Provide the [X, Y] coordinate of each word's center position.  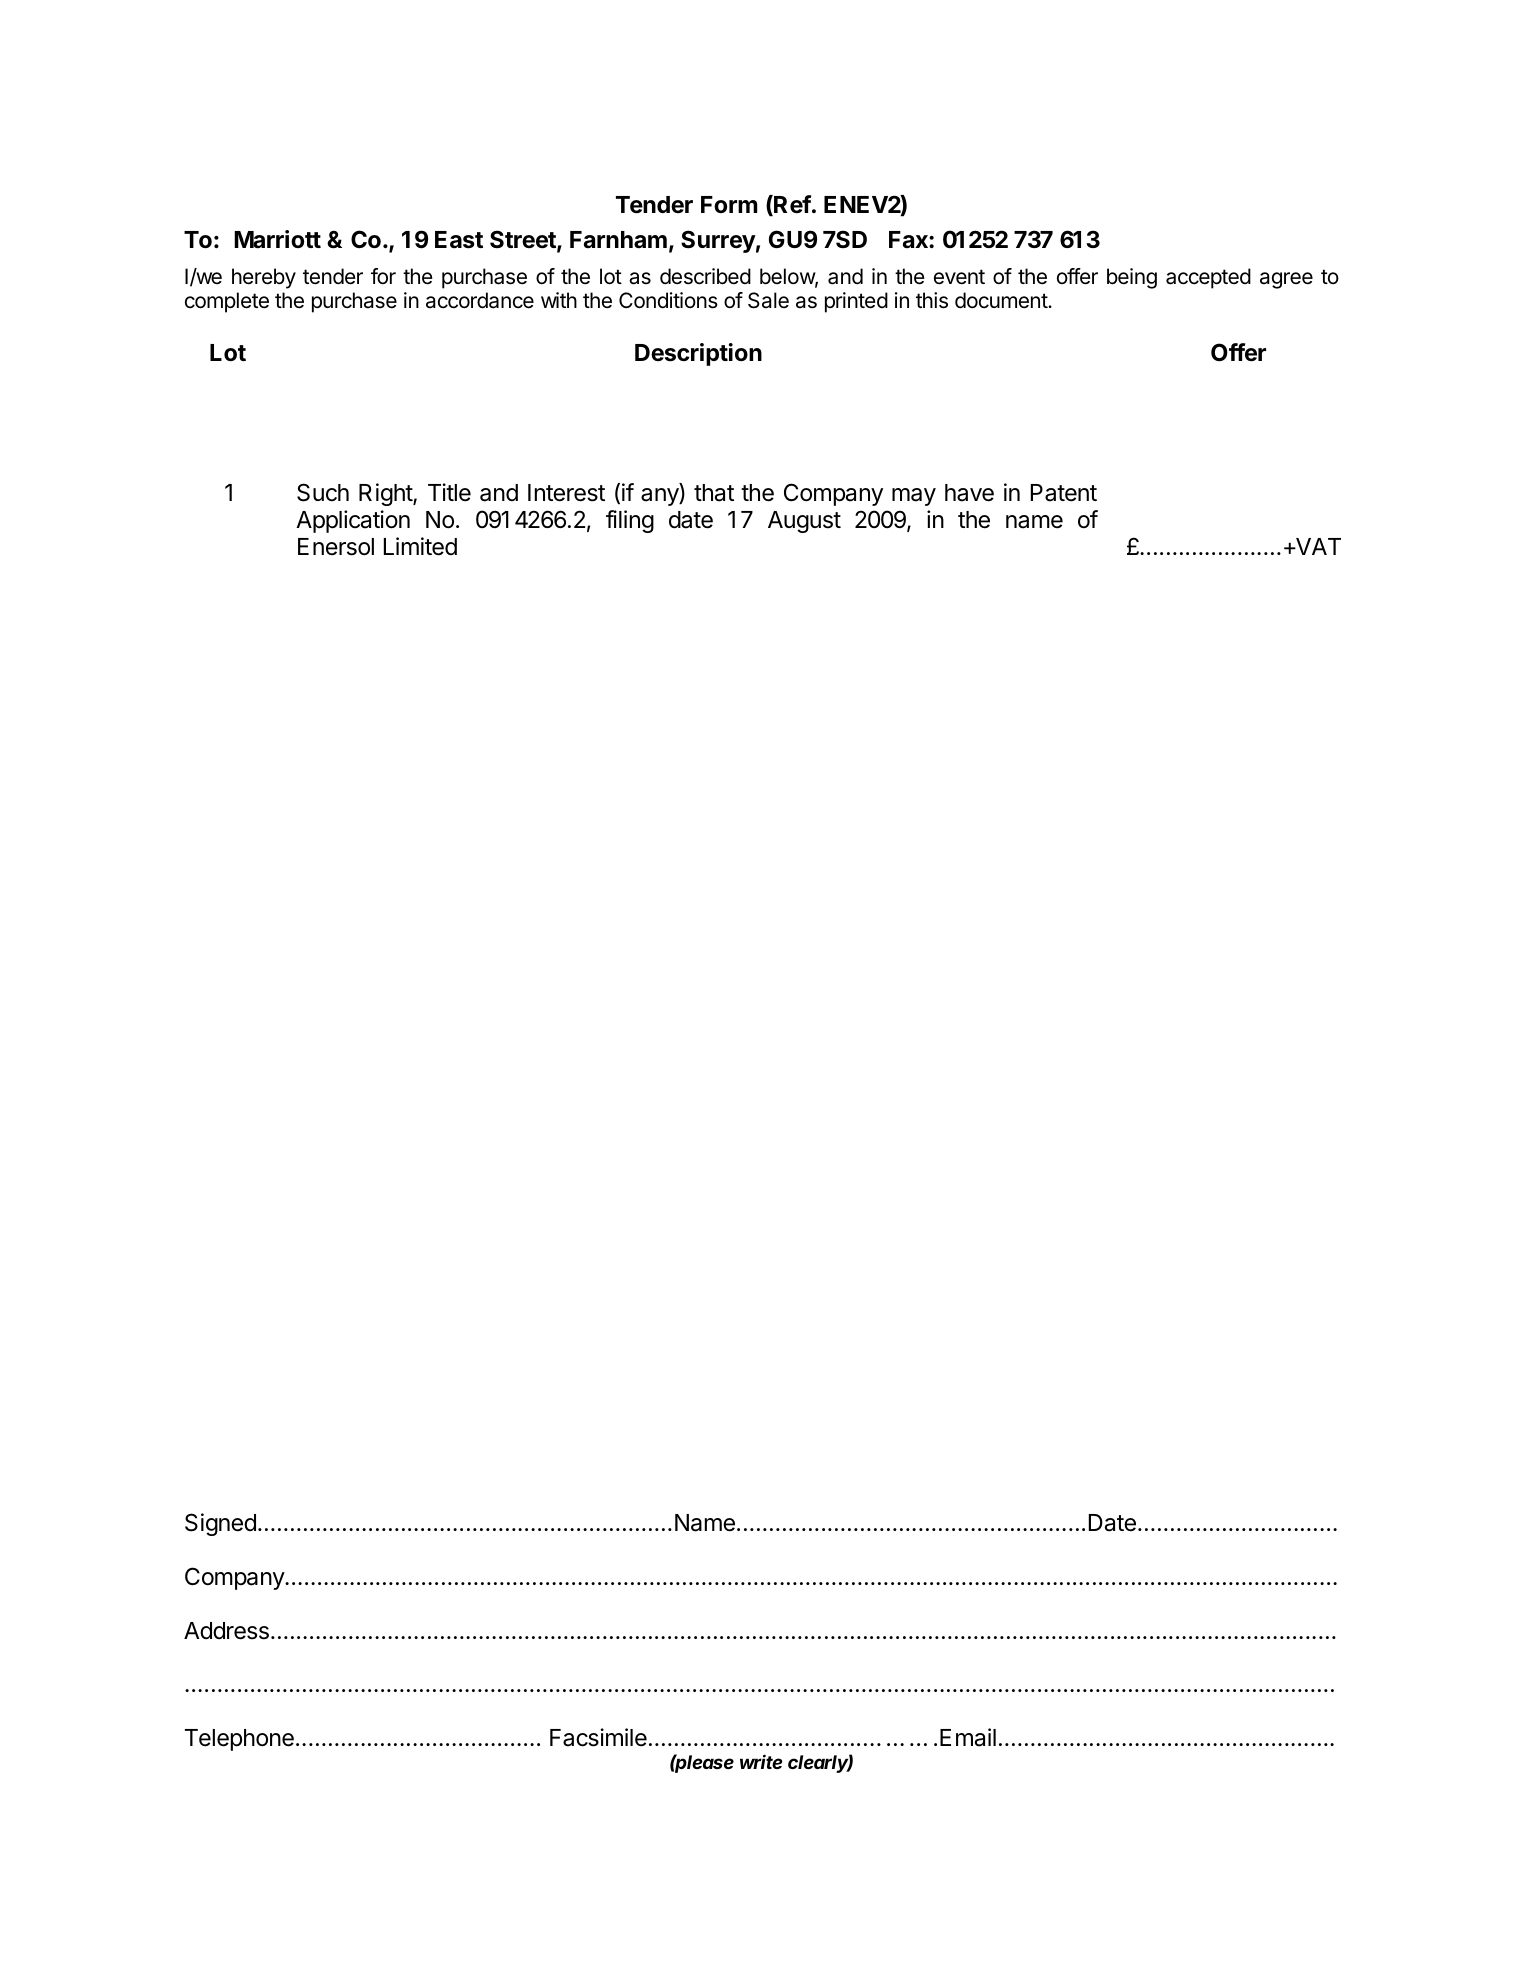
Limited [420, 546]
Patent [1064, 493]
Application [353, 521]
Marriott [277, 239]
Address [226, 1631]
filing [630, 521]
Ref [791, 205]
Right [386, 494]
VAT [1317, 546]
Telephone [239, 1740]
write [761, 1761]
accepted [1208, 278]
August [804, 522]
